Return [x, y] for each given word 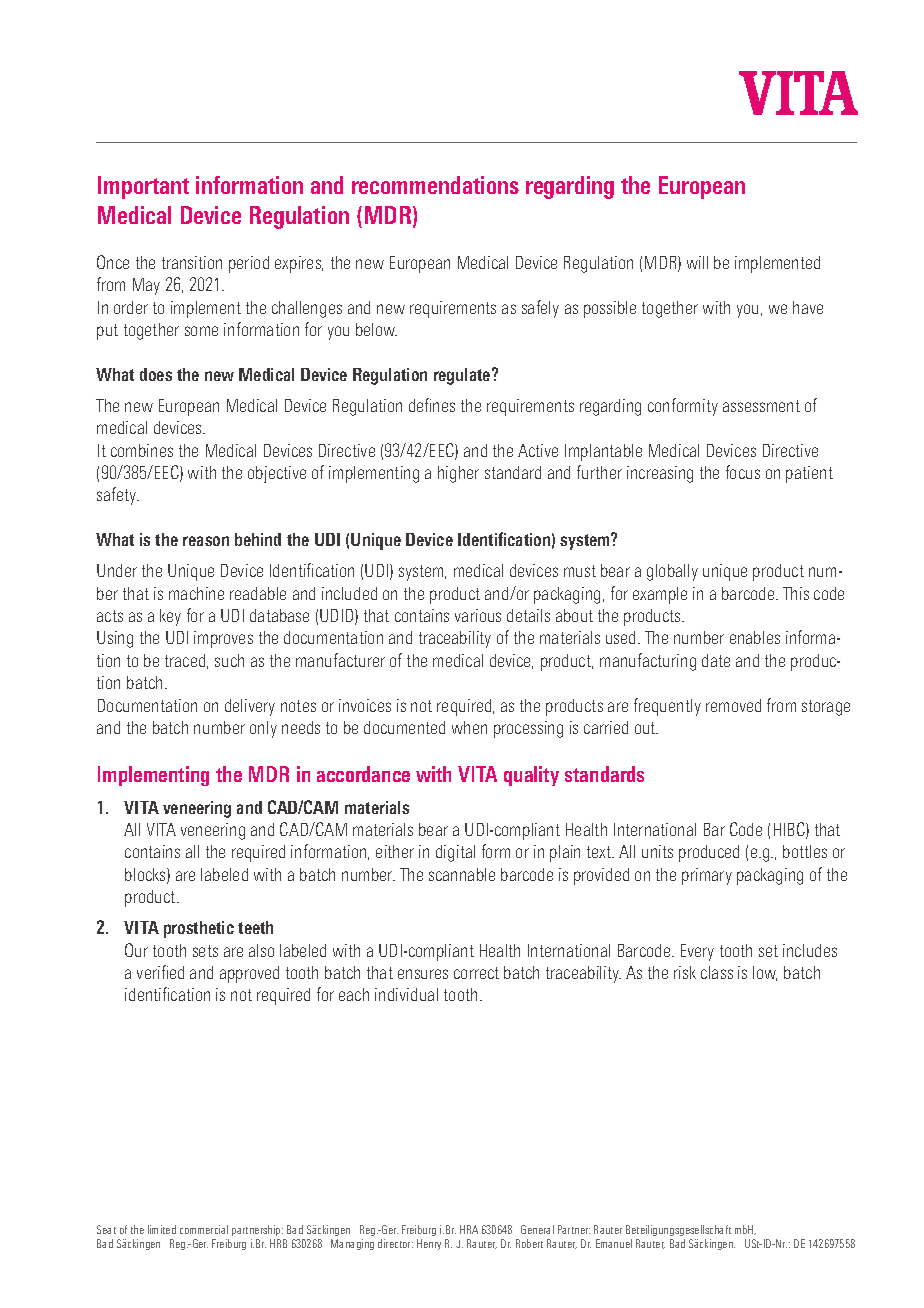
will [697, 262]
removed [733, 705]
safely [540, 309]
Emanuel [614, 1243]
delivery [250, 707]
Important [143, 187]
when [469, 727]
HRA [469, 1229]
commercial [204, 1229]
